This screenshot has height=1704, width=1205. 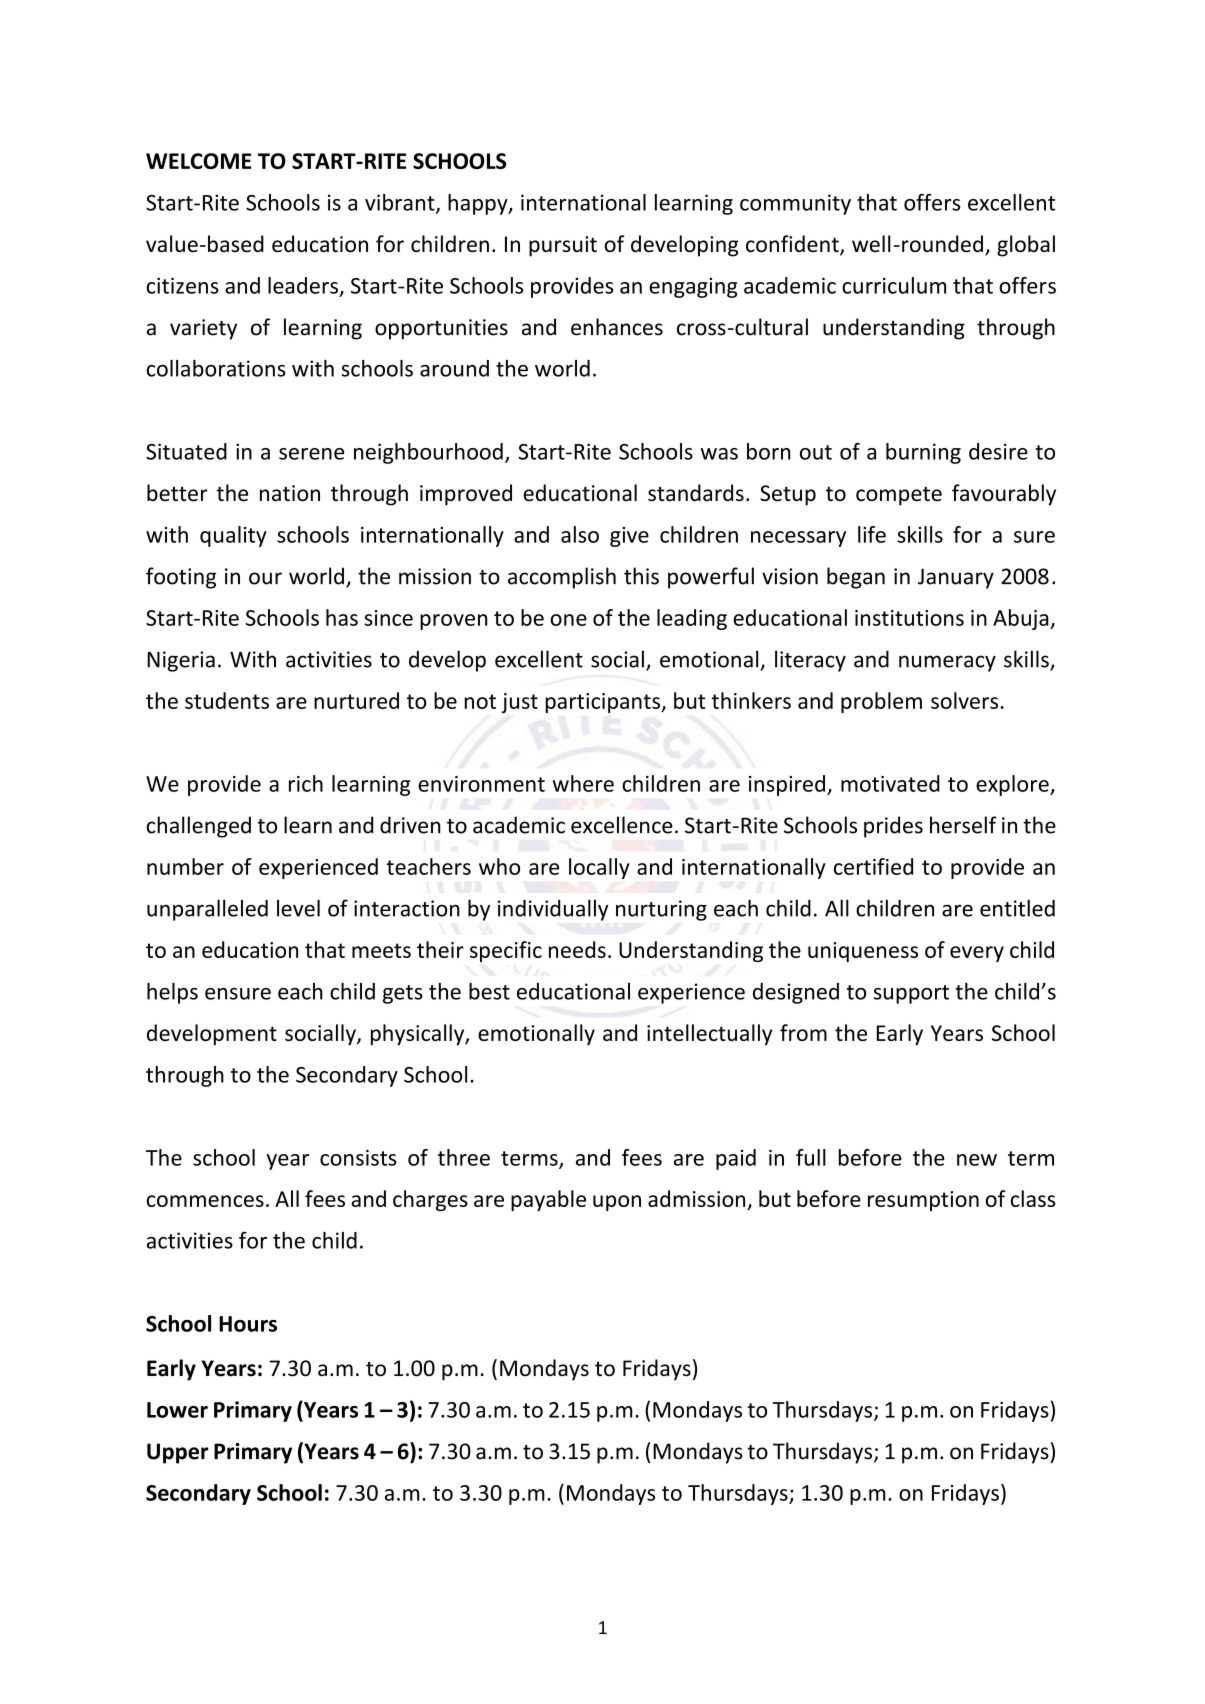 I want to click on WELCOME, so click(x=198, y=161).
